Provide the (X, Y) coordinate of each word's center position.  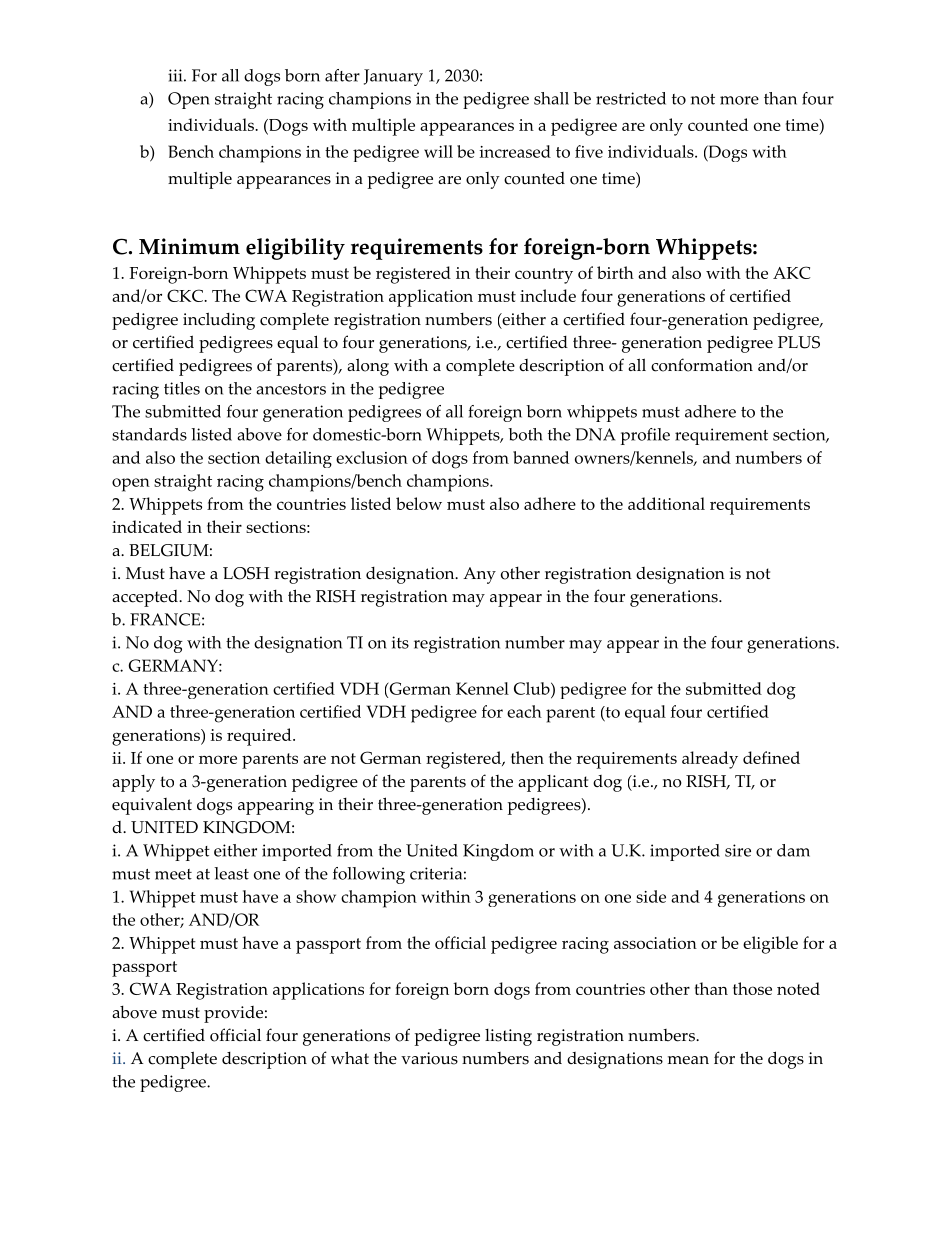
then (527, 757)
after (342, 75)
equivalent (152, 806)
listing (508, 1037)
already (710, 760)
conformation (702, 365)
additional (666, 503)
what (350, 1057)
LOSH (246, 573)
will (438, 151)
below (419, 503)
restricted (631, 98)
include (548, 295)
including (219, 321)
